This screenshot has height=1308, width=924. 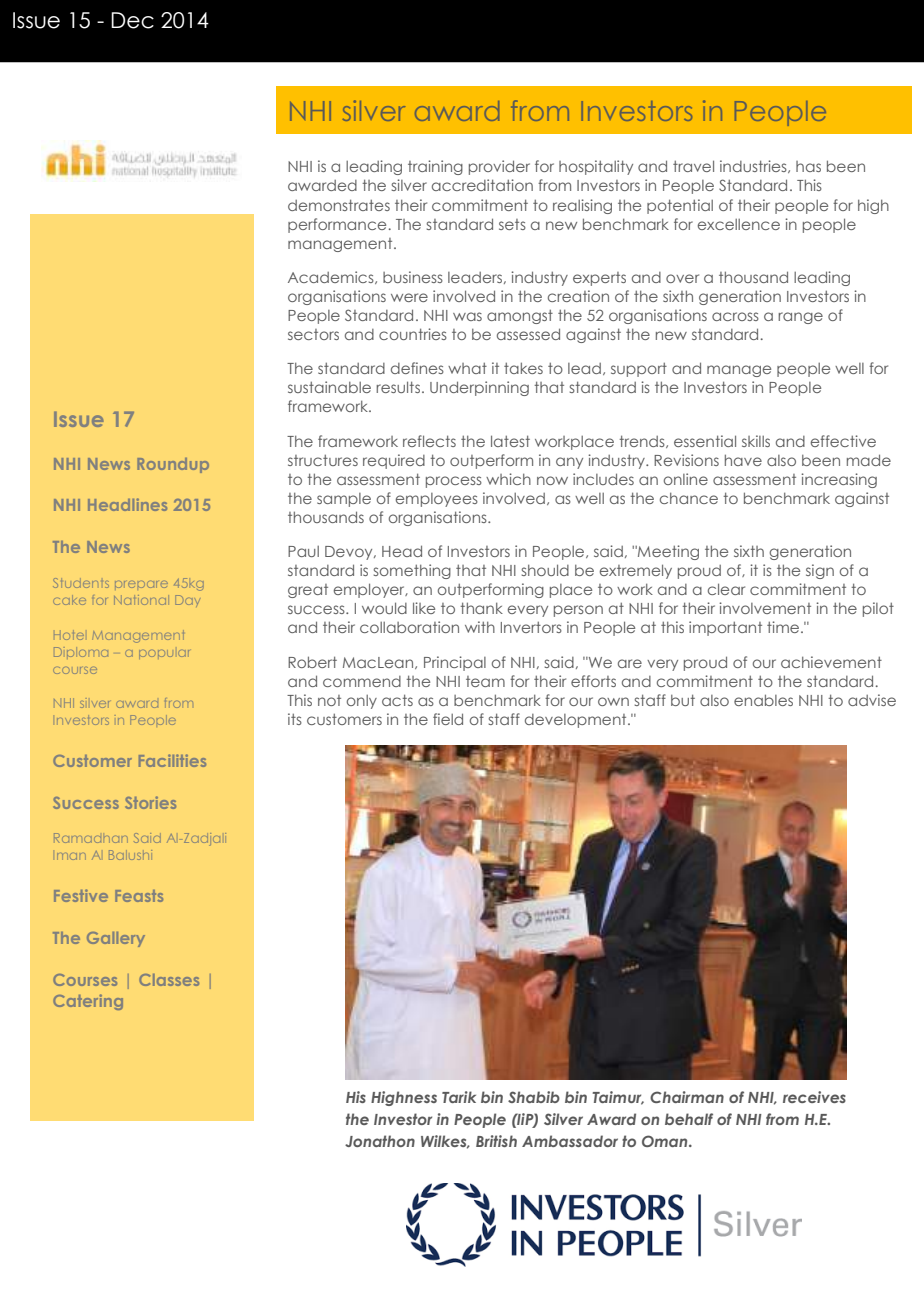 I want to click on Dec, so click(x=132, y=20).
